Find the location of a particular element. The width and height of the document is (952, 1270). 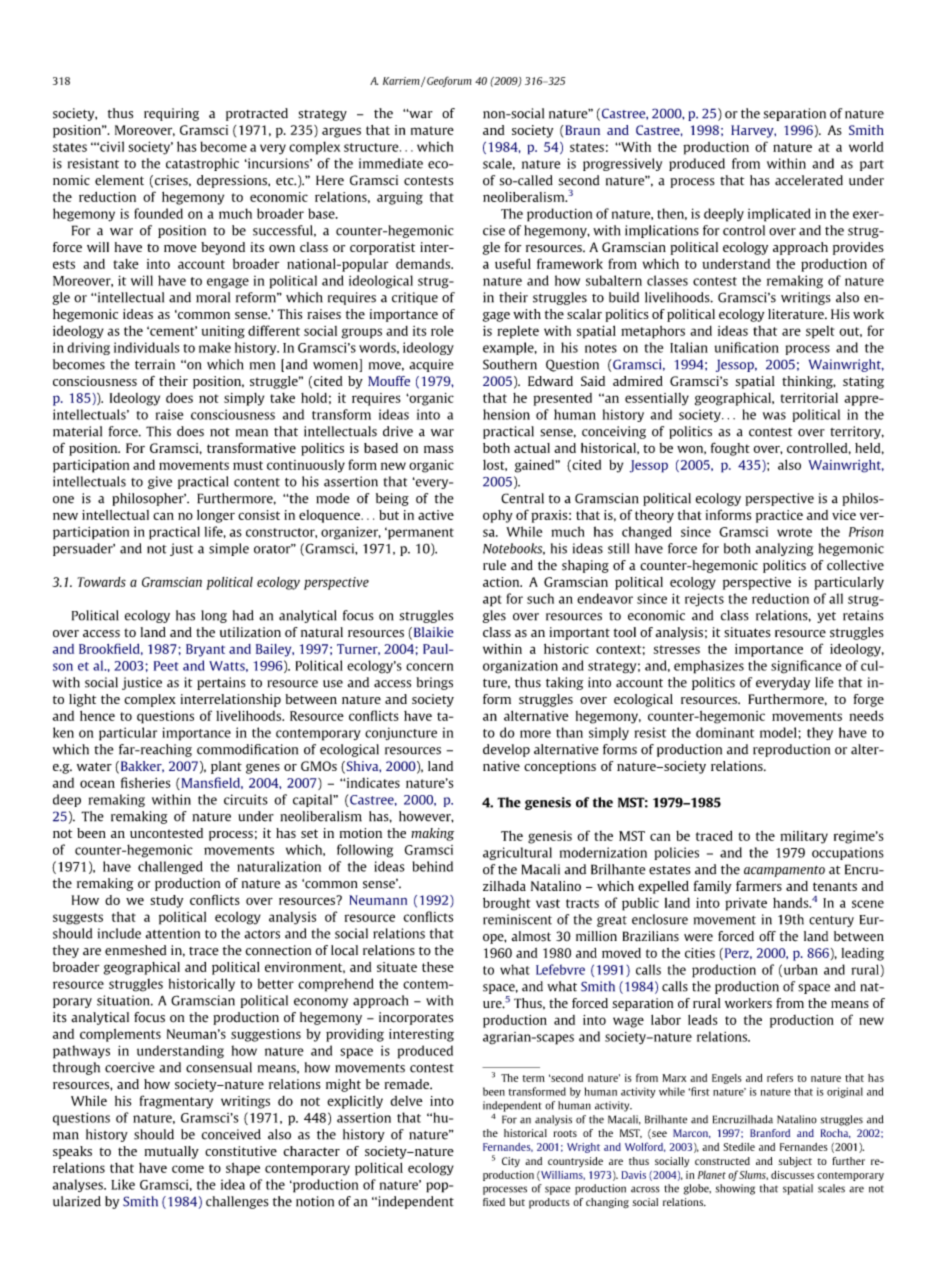

mutually is located at coordinates (172, 1152).
